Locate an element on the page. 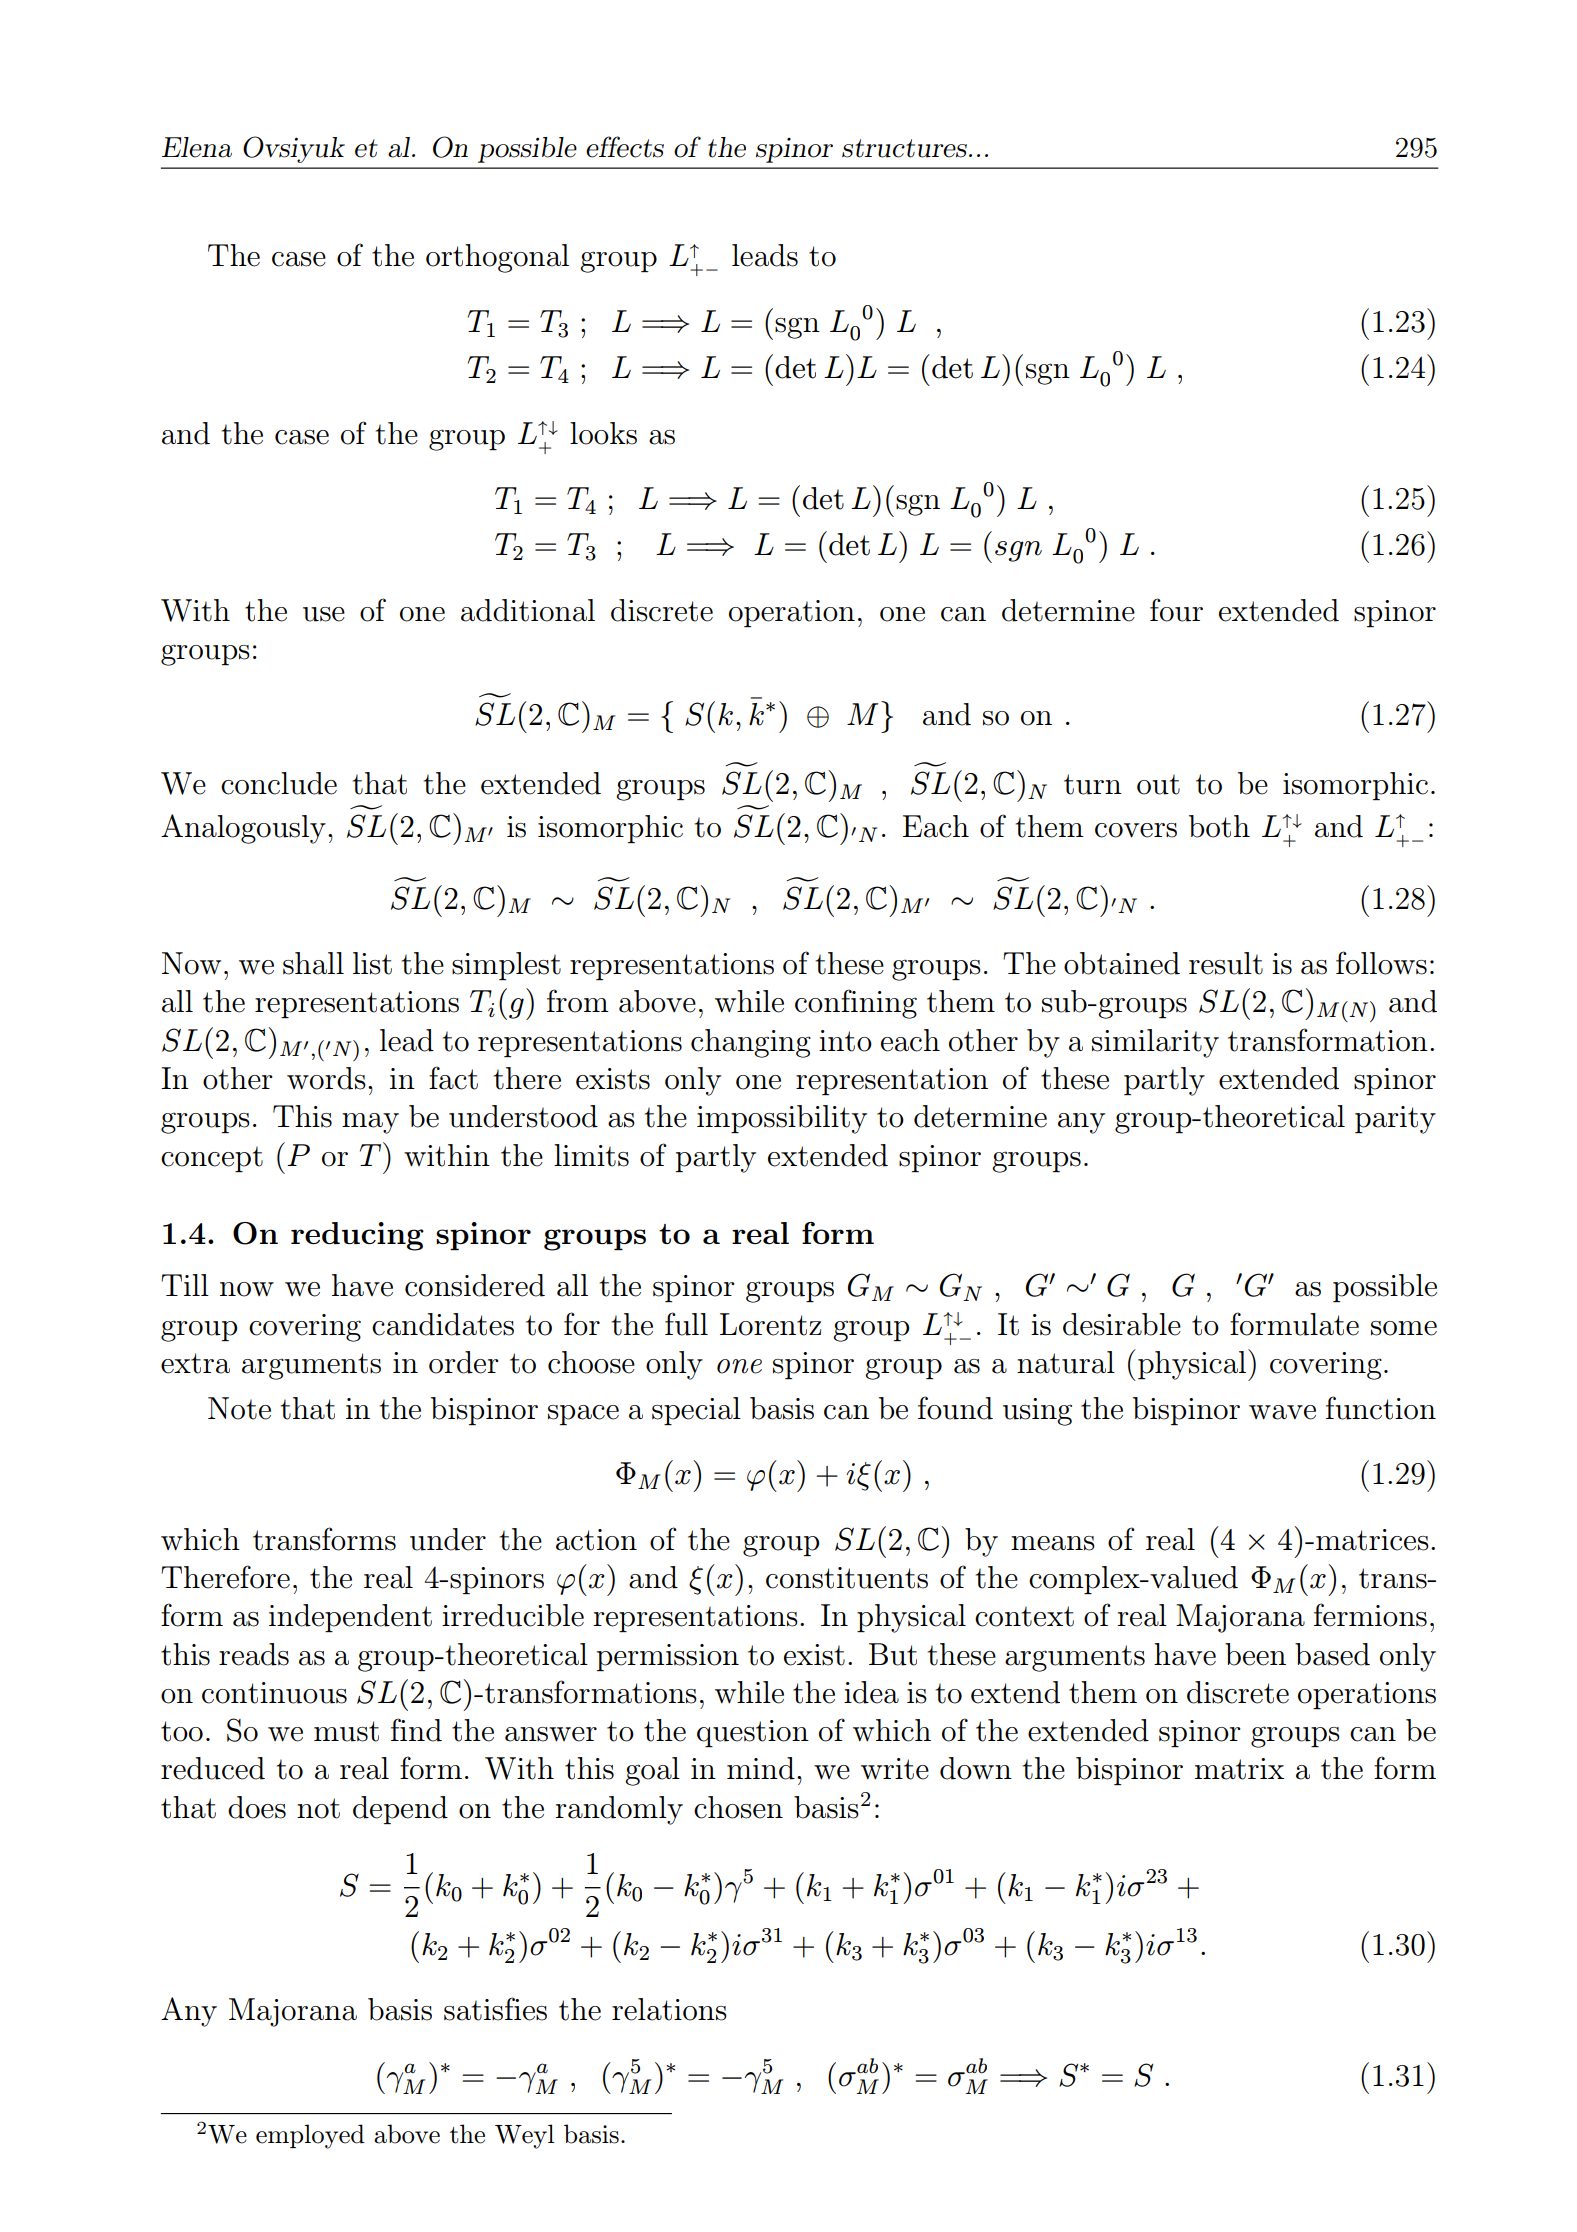 The height and width of the document is (2232, 1577). candidates is located at coordinates (443, 1324).
